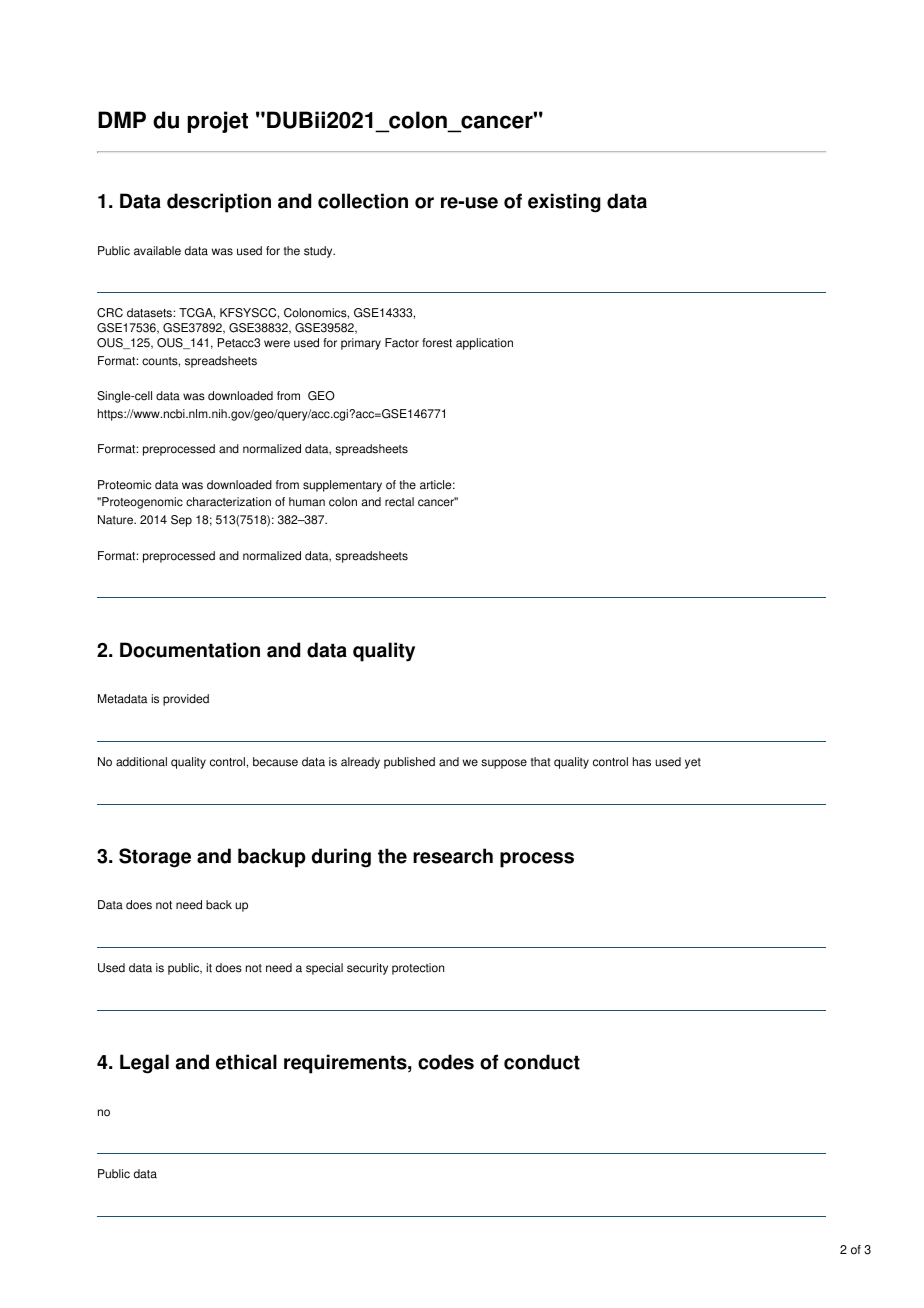 This image has height=1308, width=924. I want to click on existing, so click(564, 203).
